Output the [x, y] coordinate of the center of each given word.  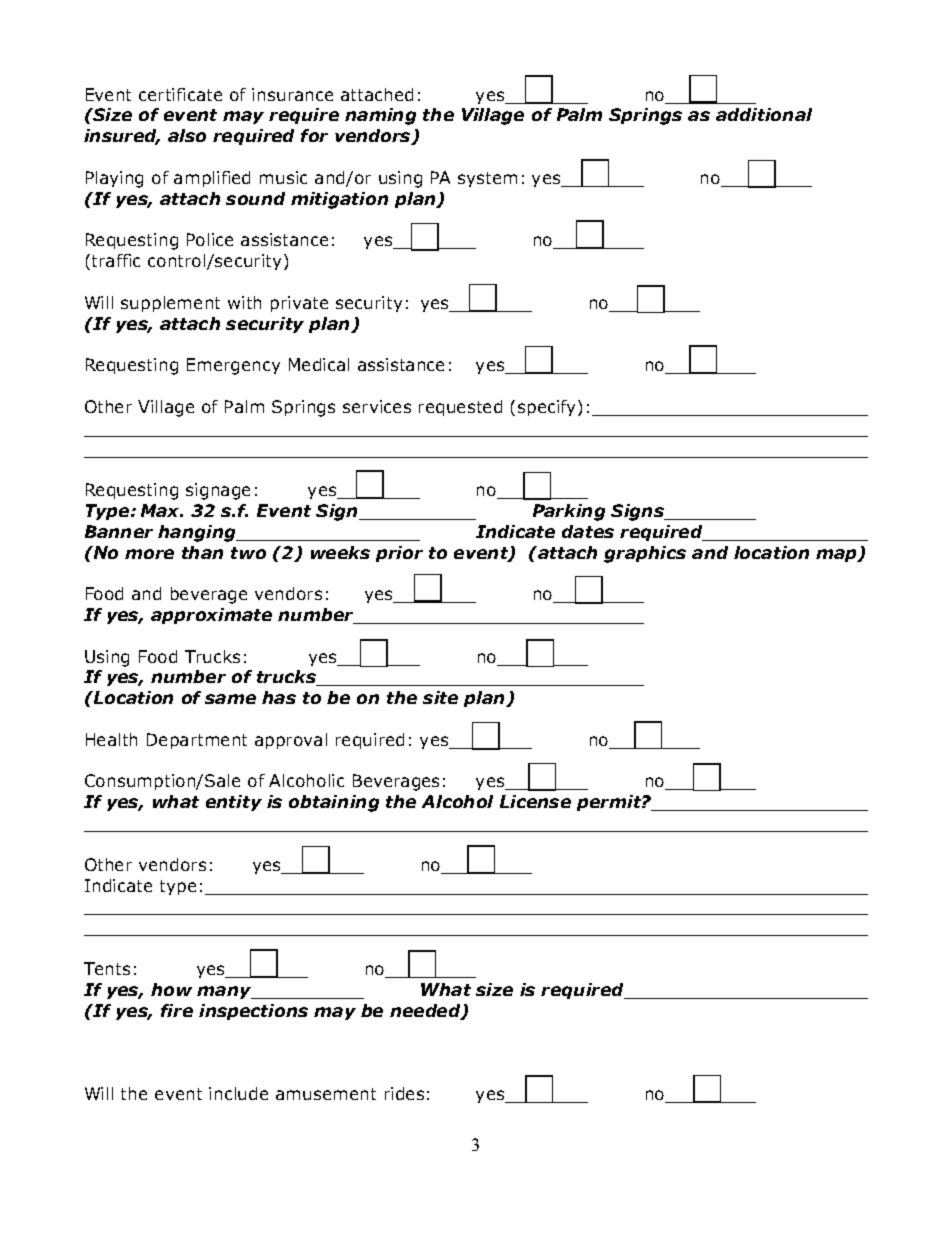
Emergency [233, 366]
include [238, 1093]
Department [197, 741]
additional [764, 114]
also [187, 135]
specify [548, 408]
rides [404, 1093]
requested [460, 408]
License [535, 801]
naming [380, 116]
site [440, 697]
